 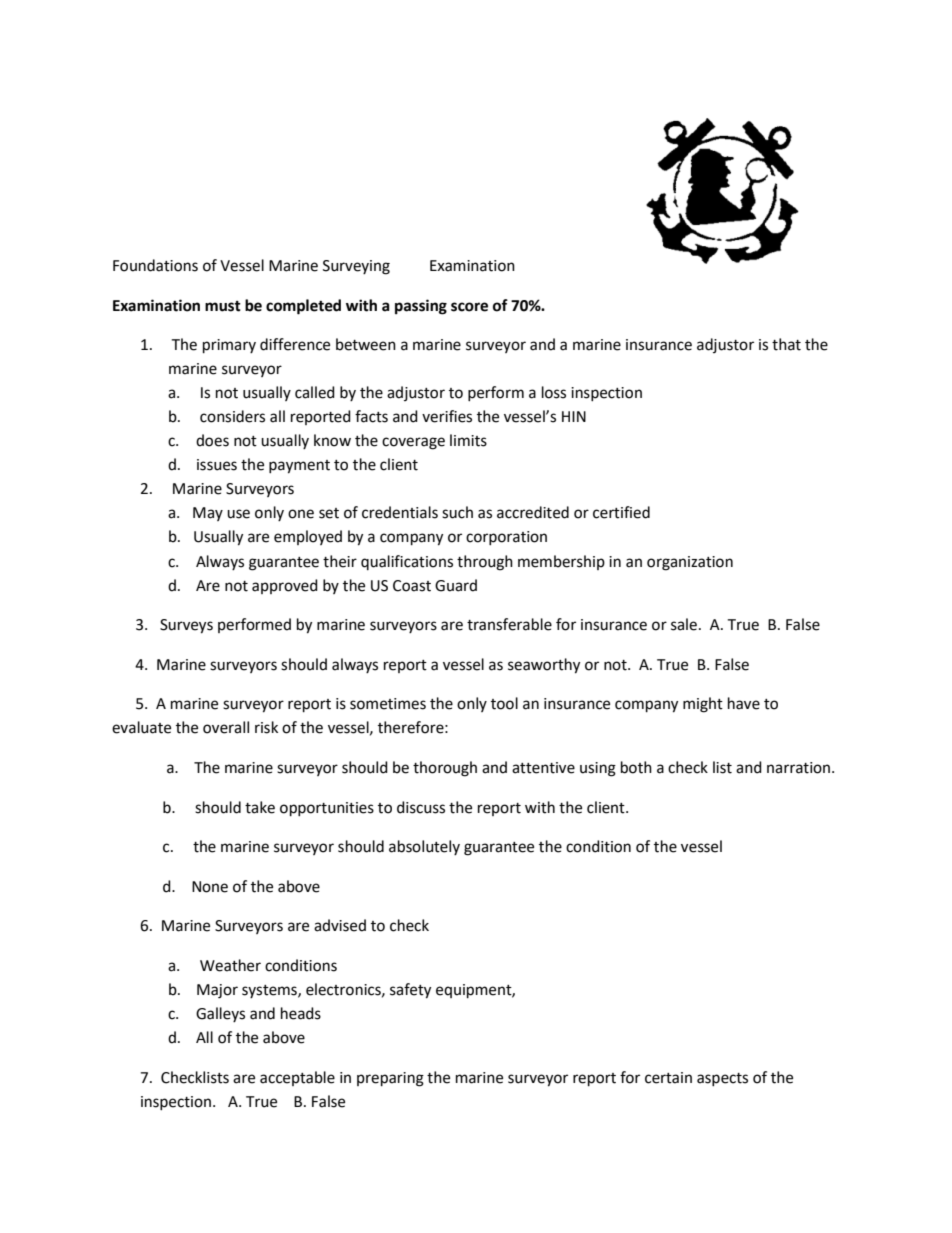 I want to click on score, so click(x=469, y=307).
